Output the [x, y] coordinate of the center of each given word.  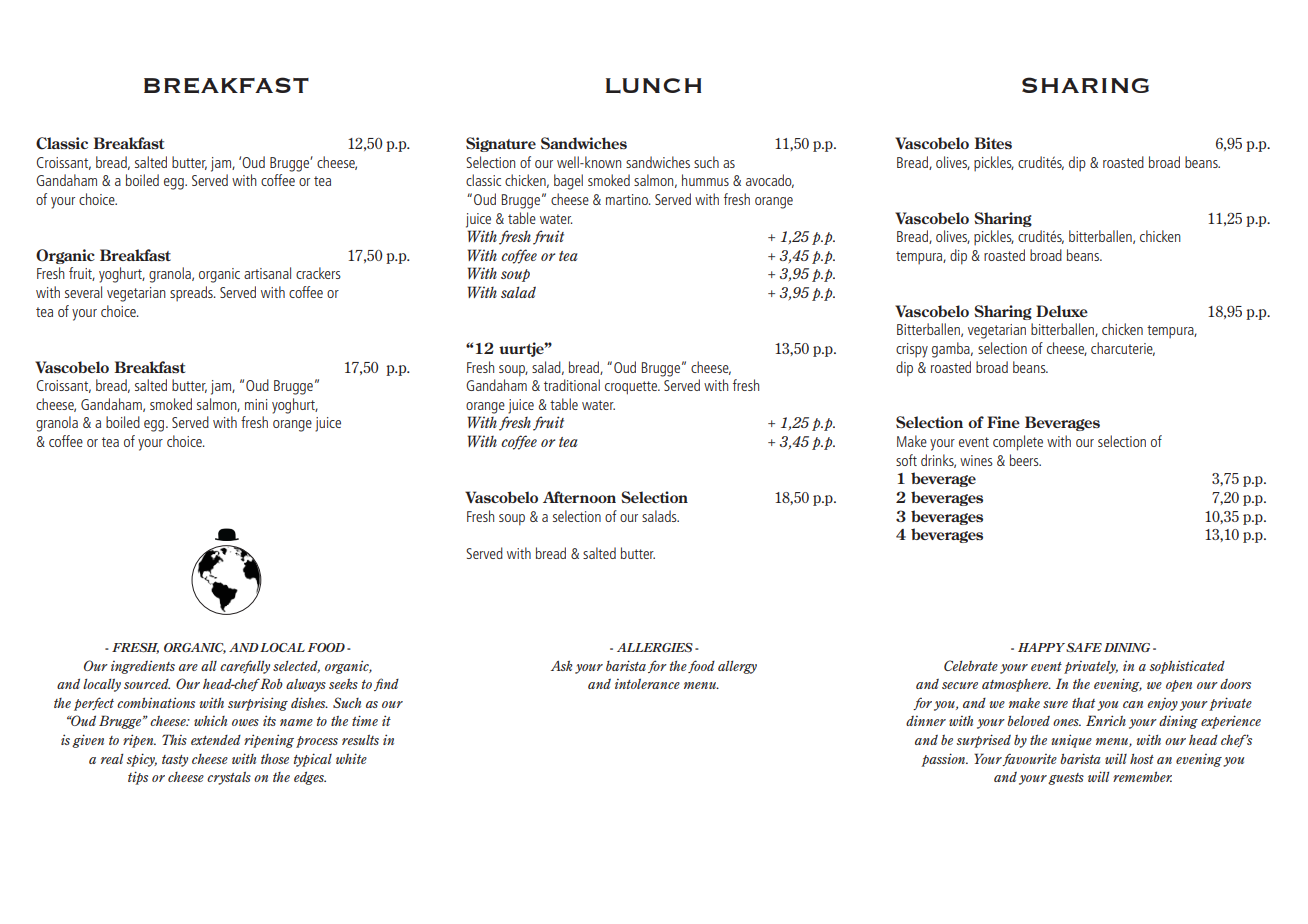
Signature [501, 144]
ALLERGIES [655, 647]
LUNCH [653, 85]
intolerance [647, 684]
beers [1025, 460]
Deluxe [1062, 311]
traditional [572, 385]
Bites [993, 143]
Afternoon [579, 497]
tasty [175, 761]
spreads [192, 294]
